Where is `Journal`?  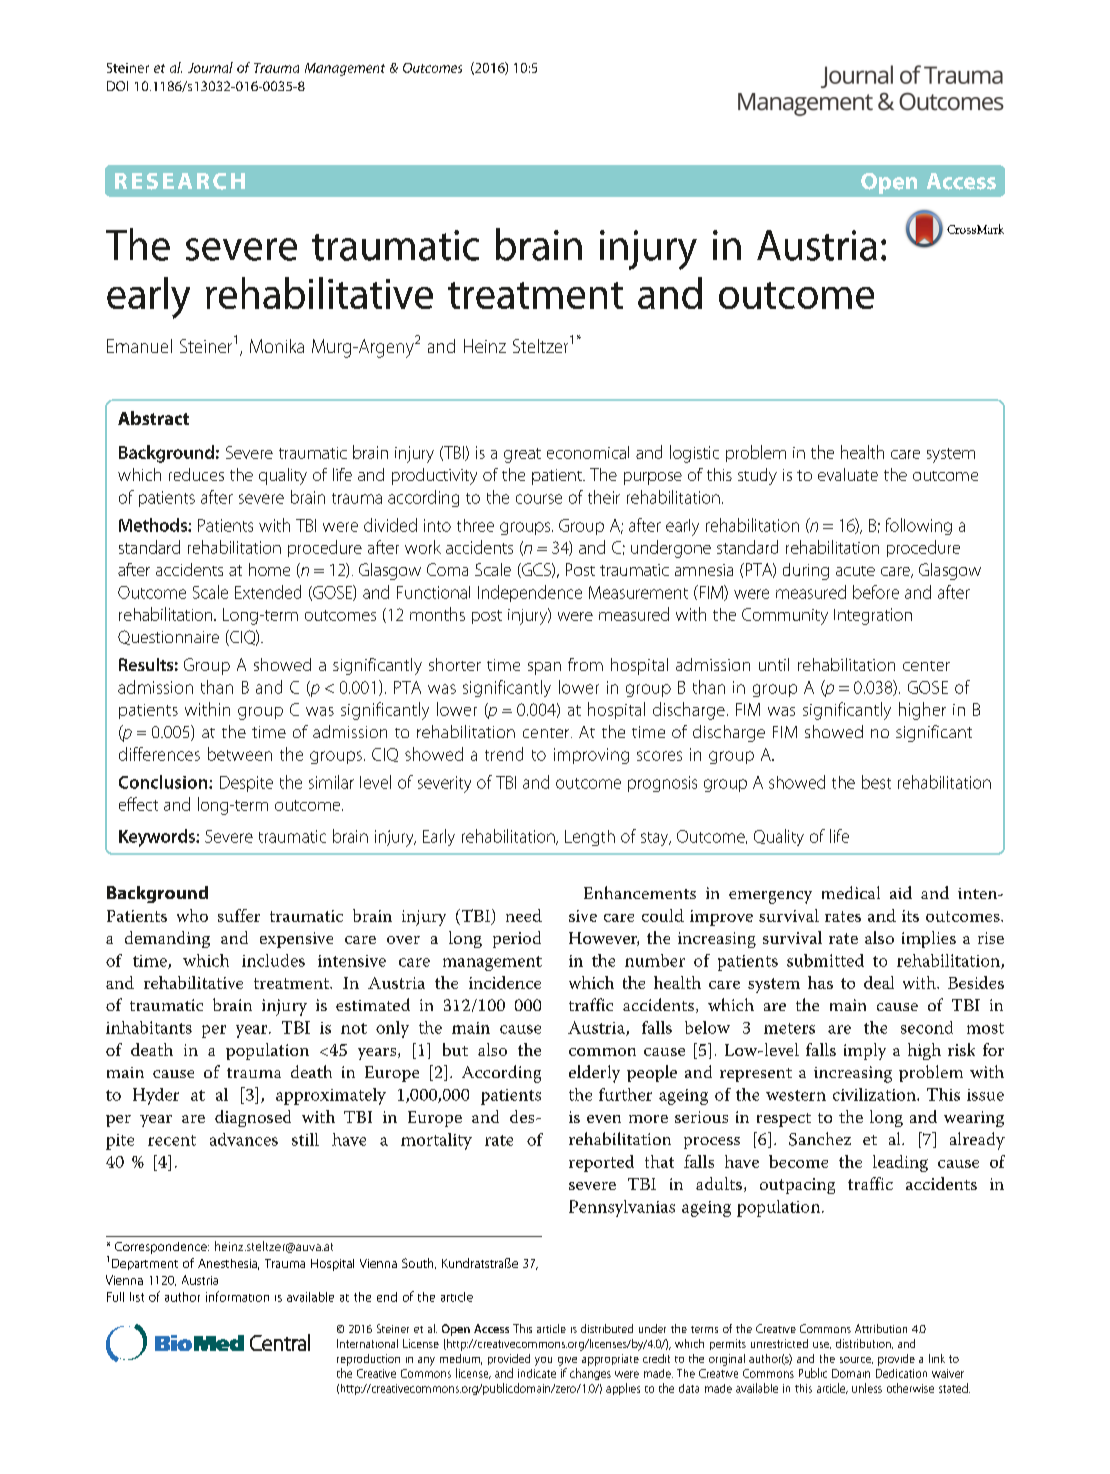 Journal is located at coordinates (210, 67).
